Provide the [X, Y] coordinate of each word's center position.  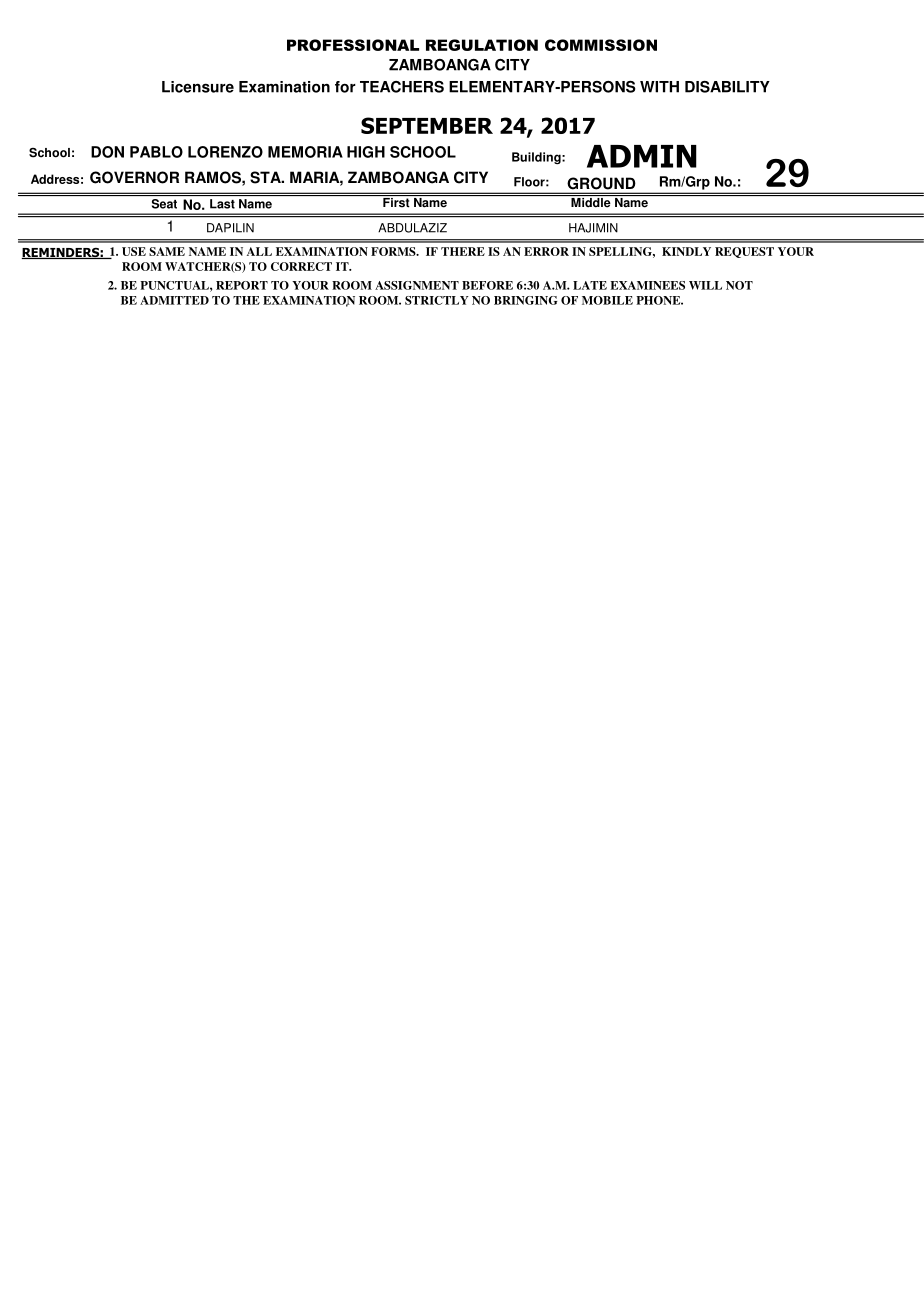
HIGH [366, 152]
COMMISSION [601, 45]
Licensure [198, 87]
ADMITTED [174, 300]
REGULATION [482, 45]
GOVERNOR [134, 177]
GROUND [601, 183]
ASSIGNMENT [417, 285]
